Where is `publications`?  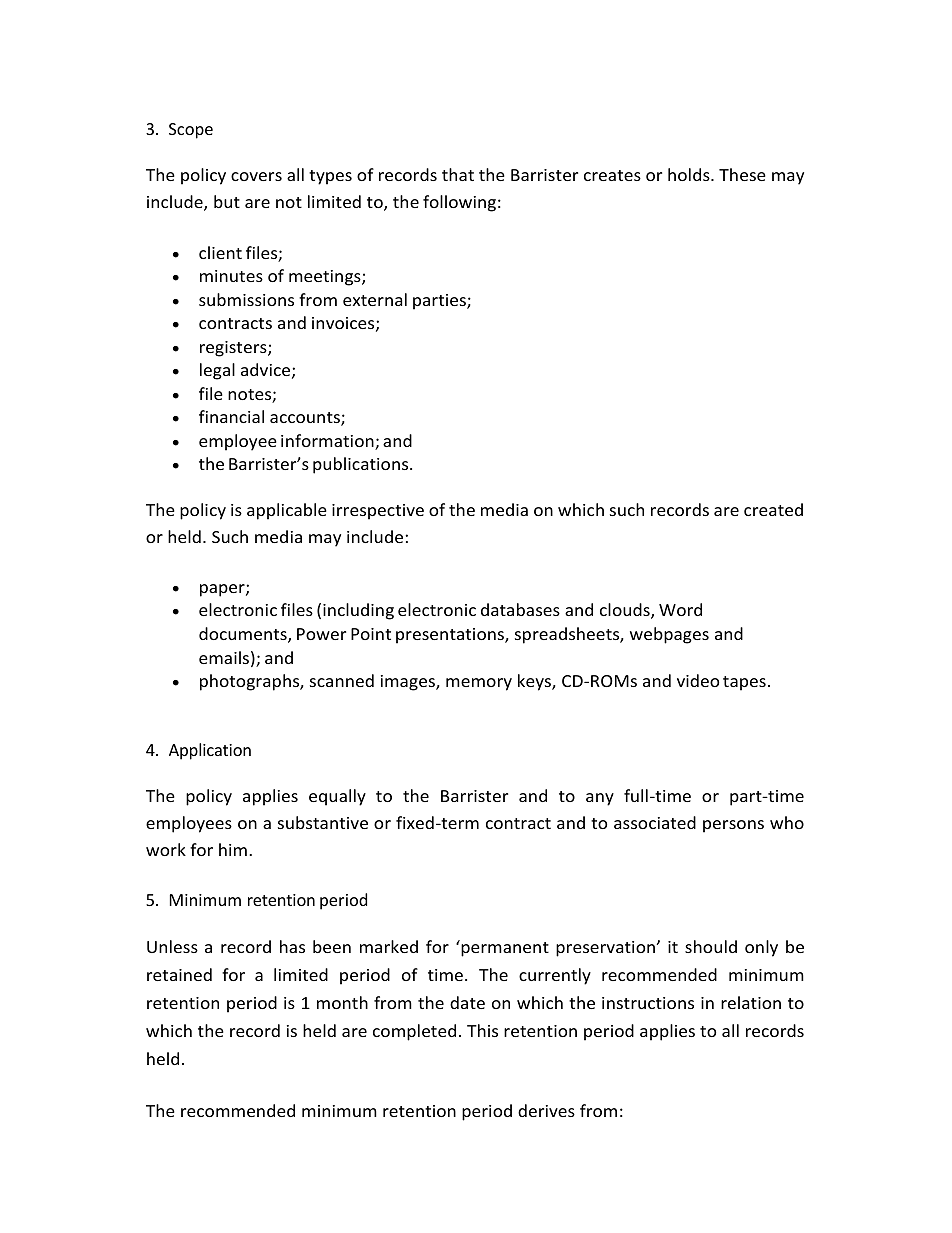
publications is located at coordinates (362, 465).
